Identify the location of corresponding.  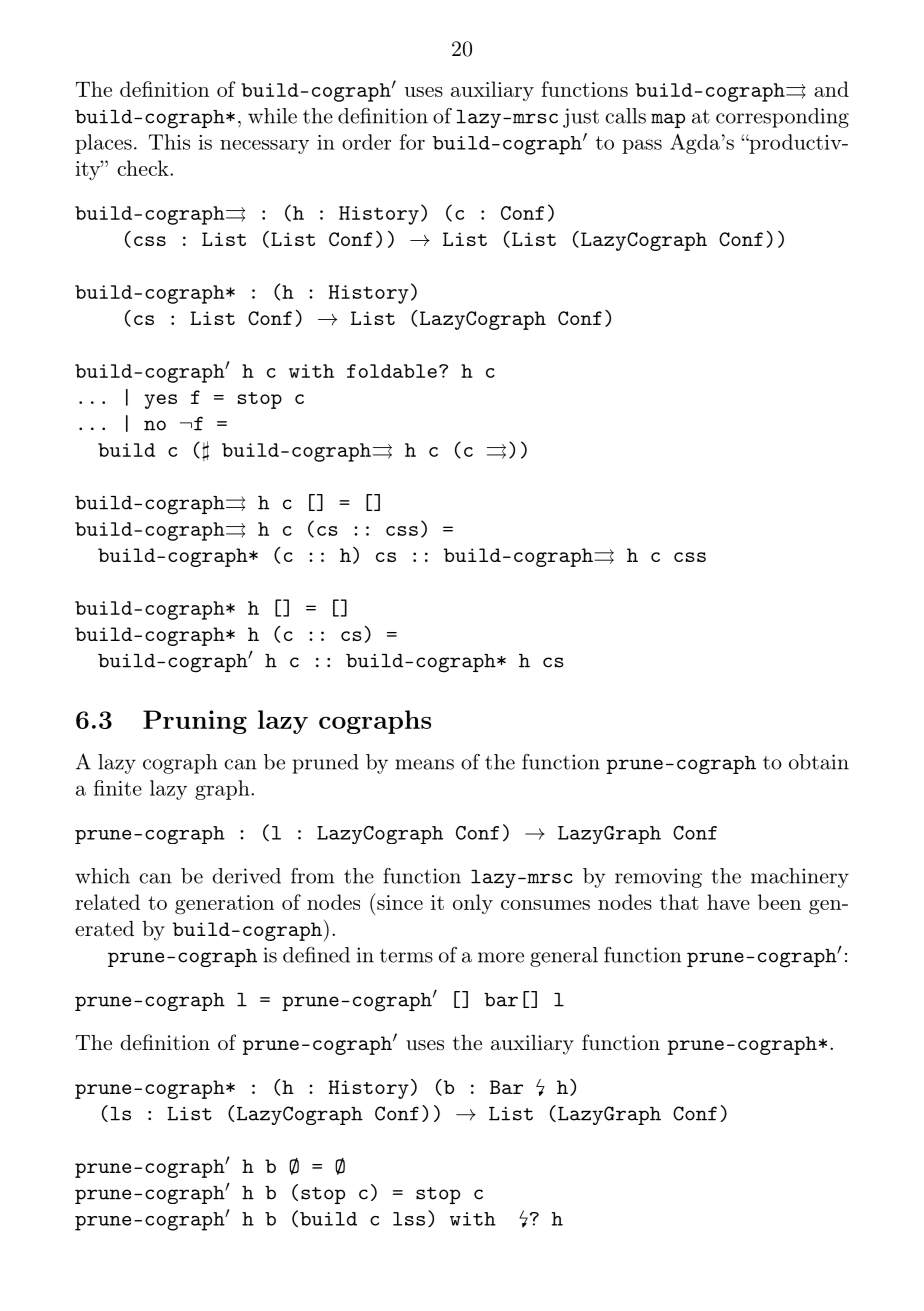
(782, 118).
